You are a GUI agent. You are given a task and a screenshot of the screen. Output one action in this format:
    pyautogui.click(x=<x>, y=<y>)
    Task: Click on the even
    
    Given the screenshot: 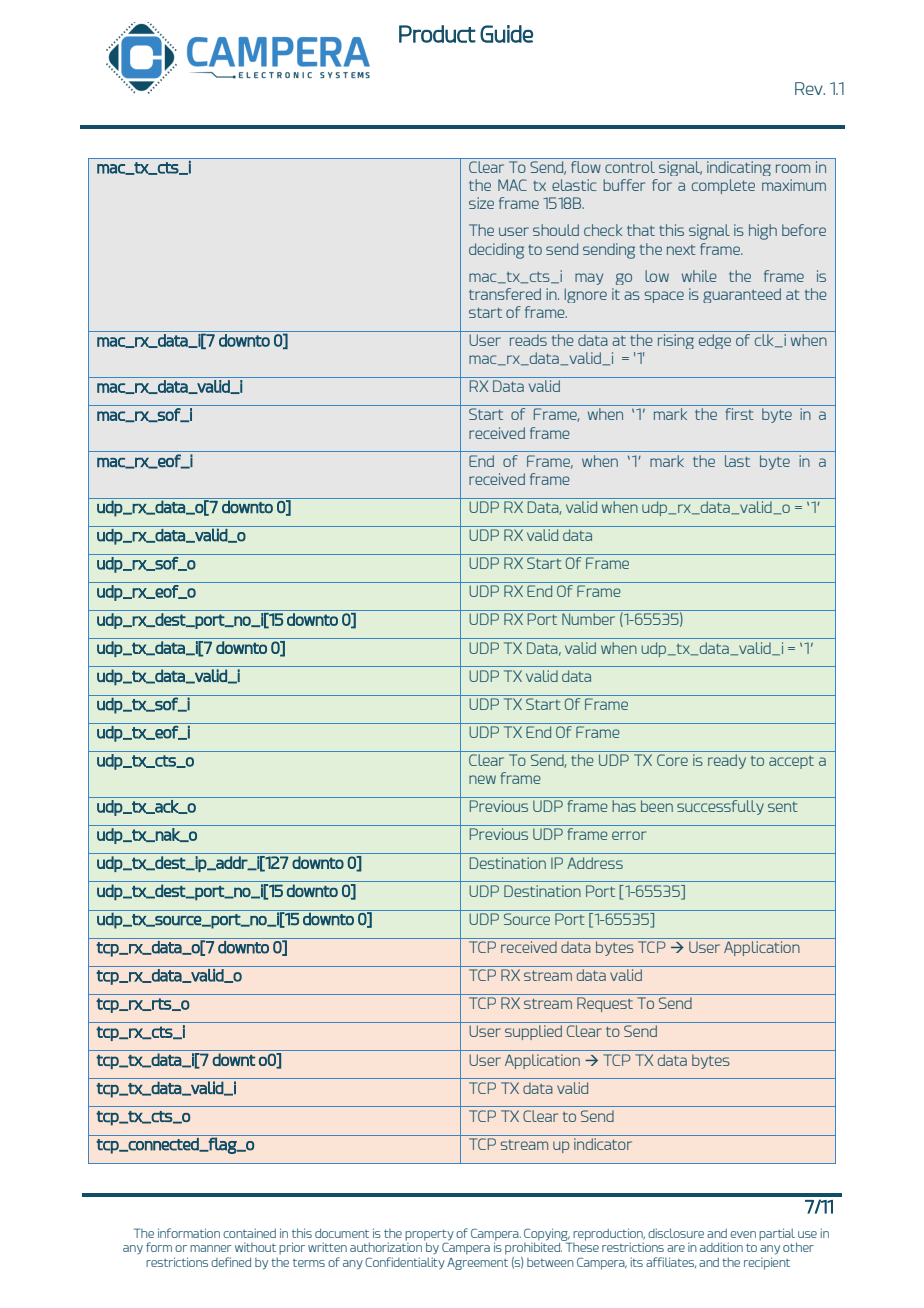 What is the action you would take?
    pyautogui.click(x=743, y=1234)
